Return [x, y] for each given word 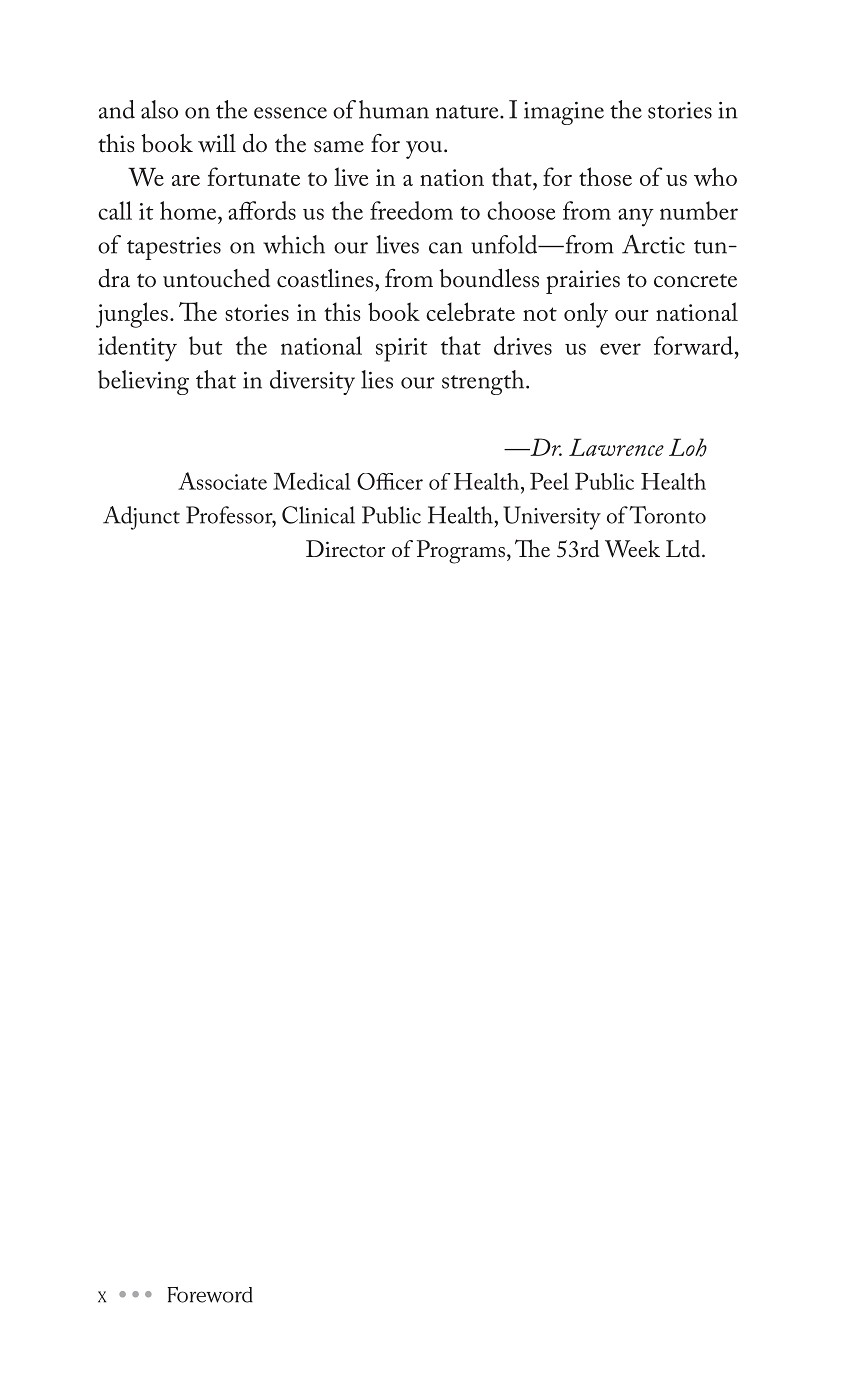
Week [632, 549]
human [394, 109]
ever [620, 349]
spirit [402, 350]
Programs [461, 552]
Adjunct [141, 518]
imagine [564, 113]
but [206, 345]
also [159, 109]
